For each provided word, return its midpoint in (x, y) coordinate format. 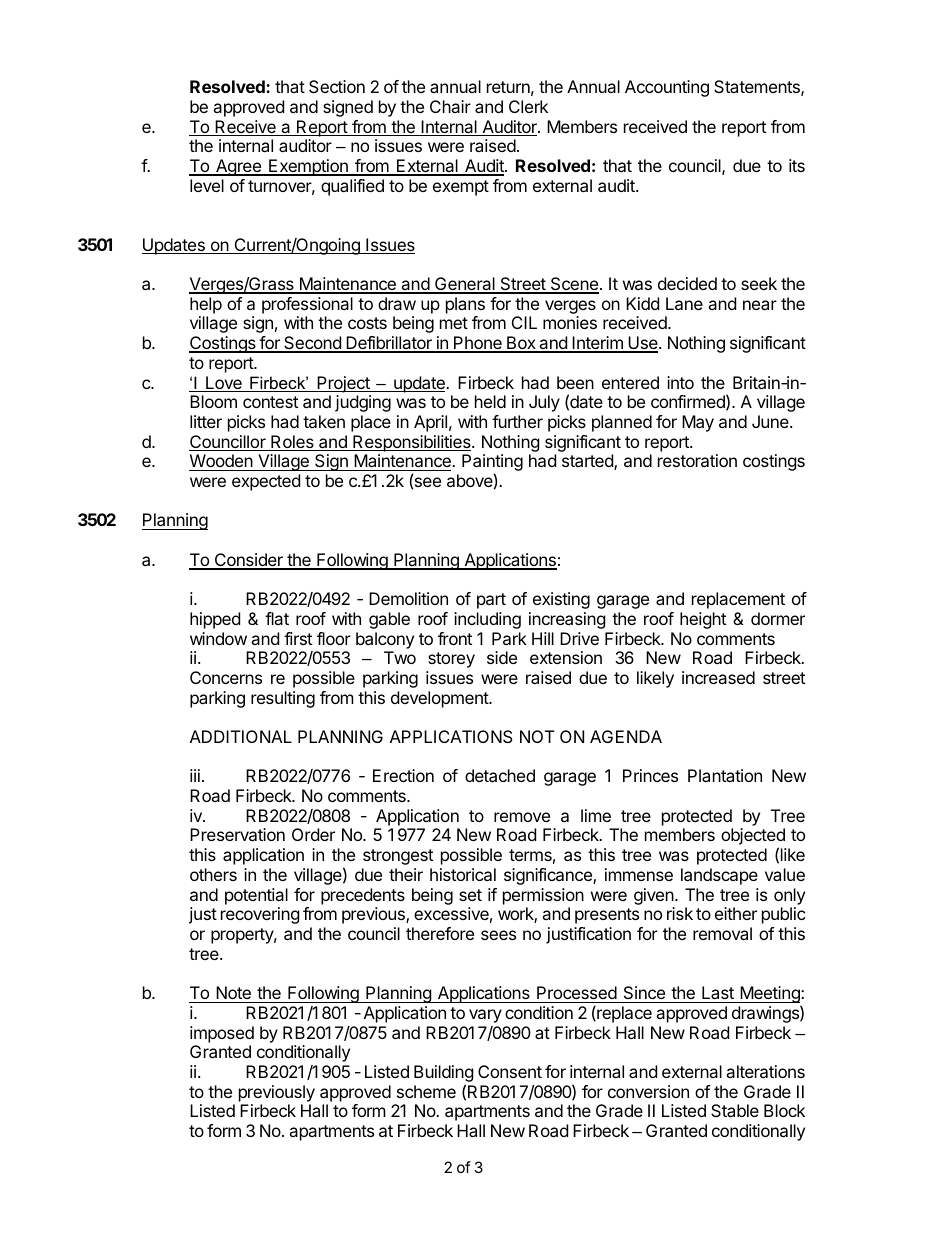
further (517, 421)
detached (500, 775)
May (698, 423)
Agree (238, 167)
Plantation (725, 775)
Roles (292, 443)
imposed (222, 1034)
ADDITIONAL (241, 736)
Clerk (528, 106)
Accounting (667, 88)
